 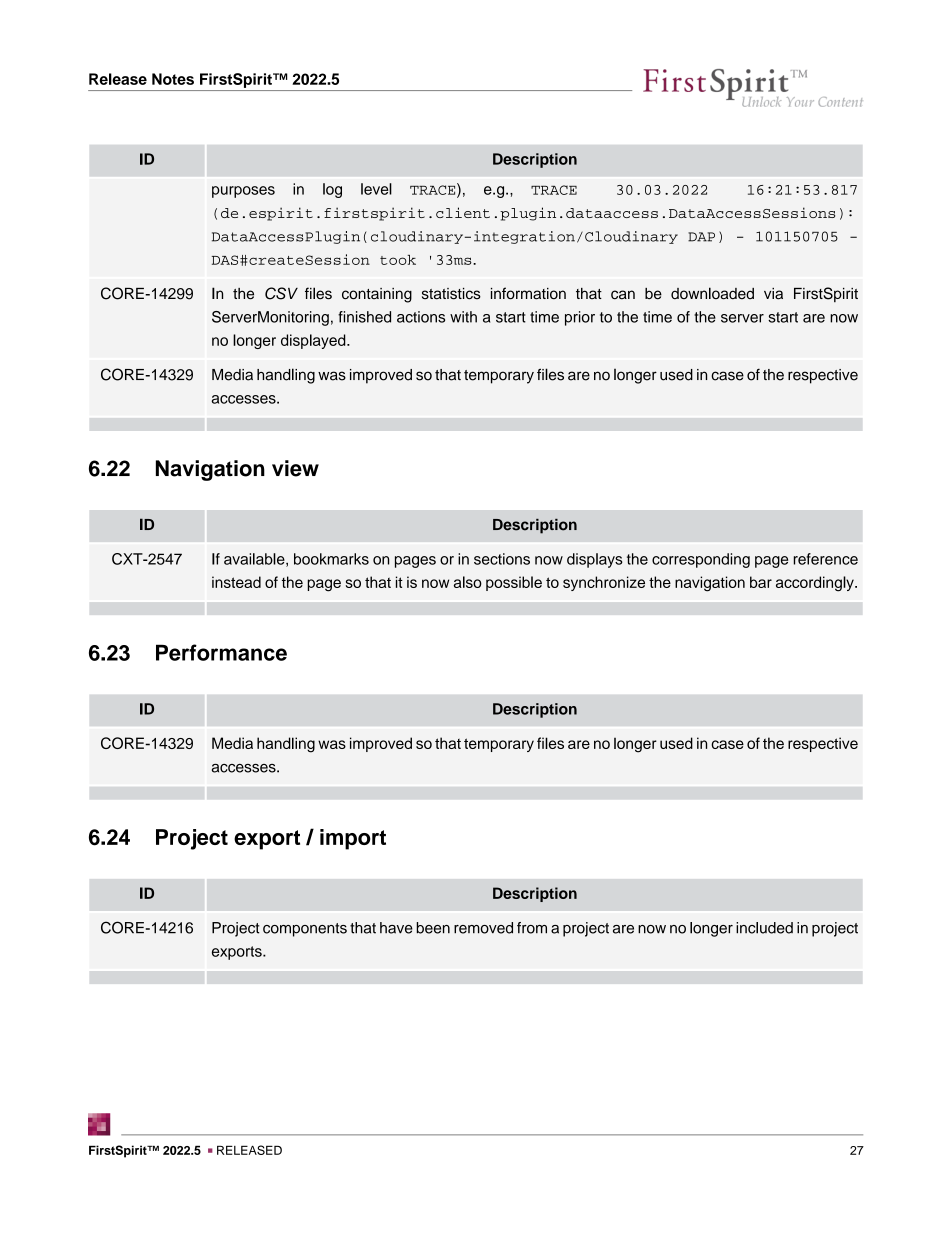 I want to click on corresponding, so click(x=701, y=560).
